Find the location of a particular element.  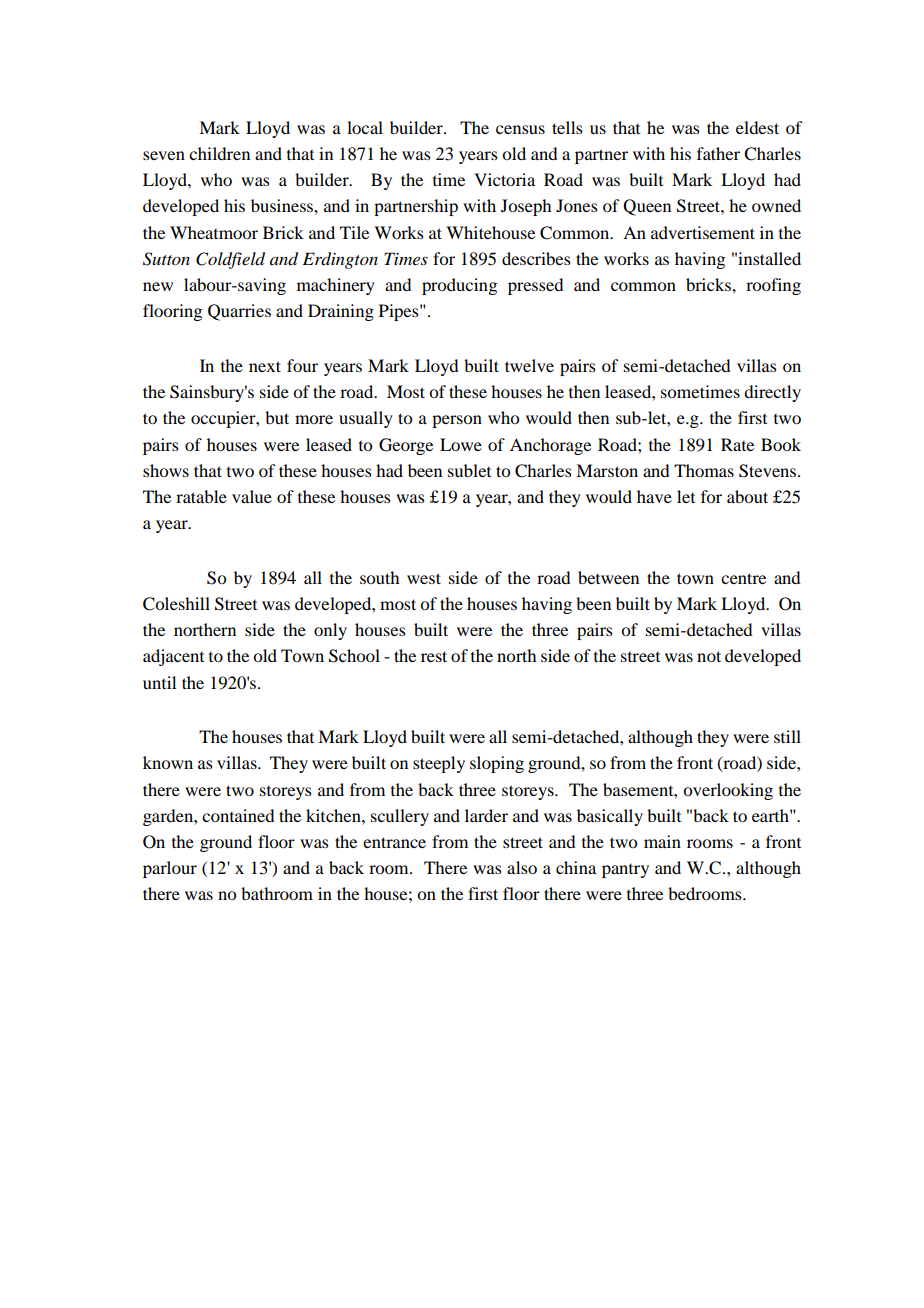

children is located at coordinates (219, 153).
